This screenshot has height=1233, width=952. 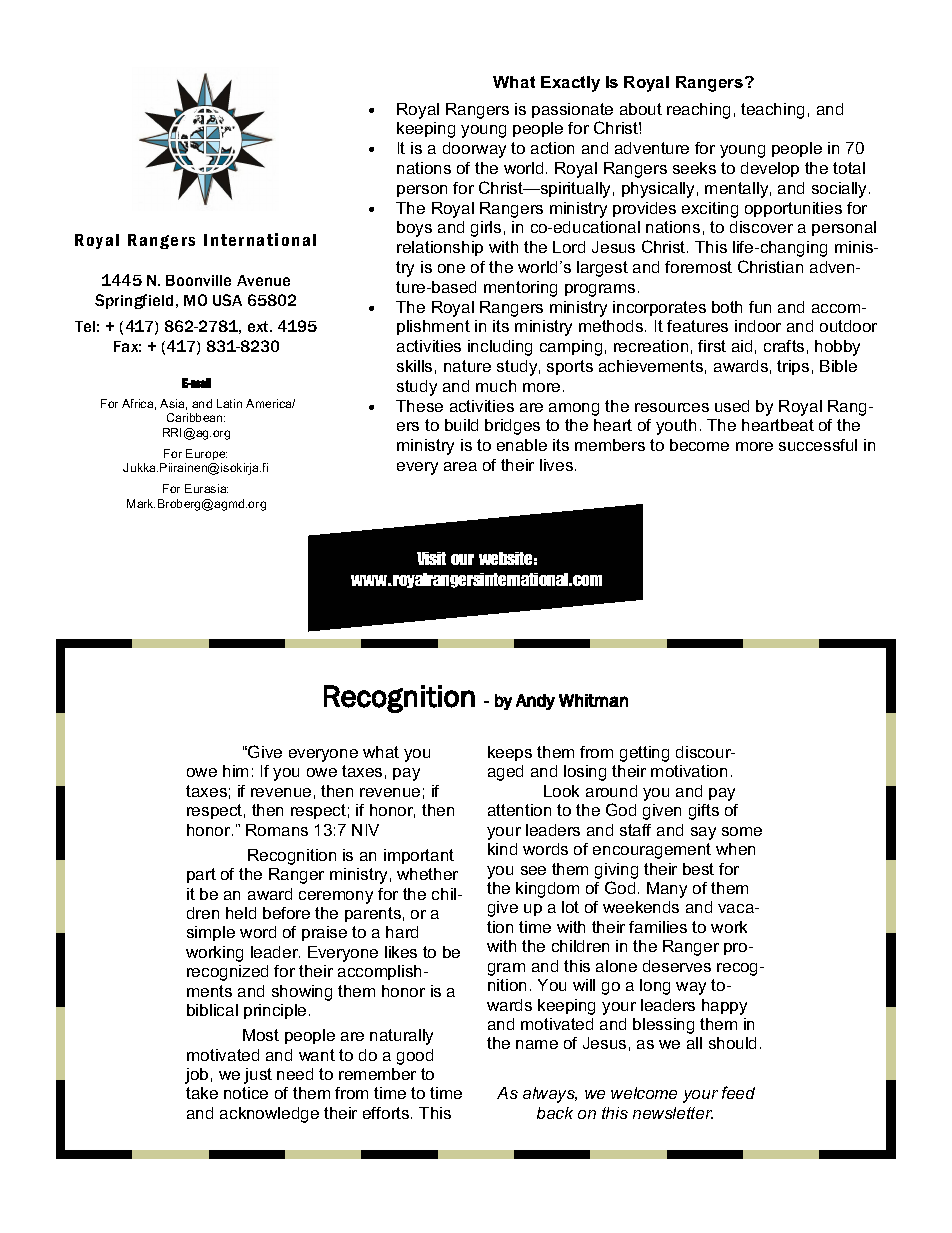 What do you see at coordinates (502, 849) in the screenshot?
I see `kind` at bounding box center [502, 849].
